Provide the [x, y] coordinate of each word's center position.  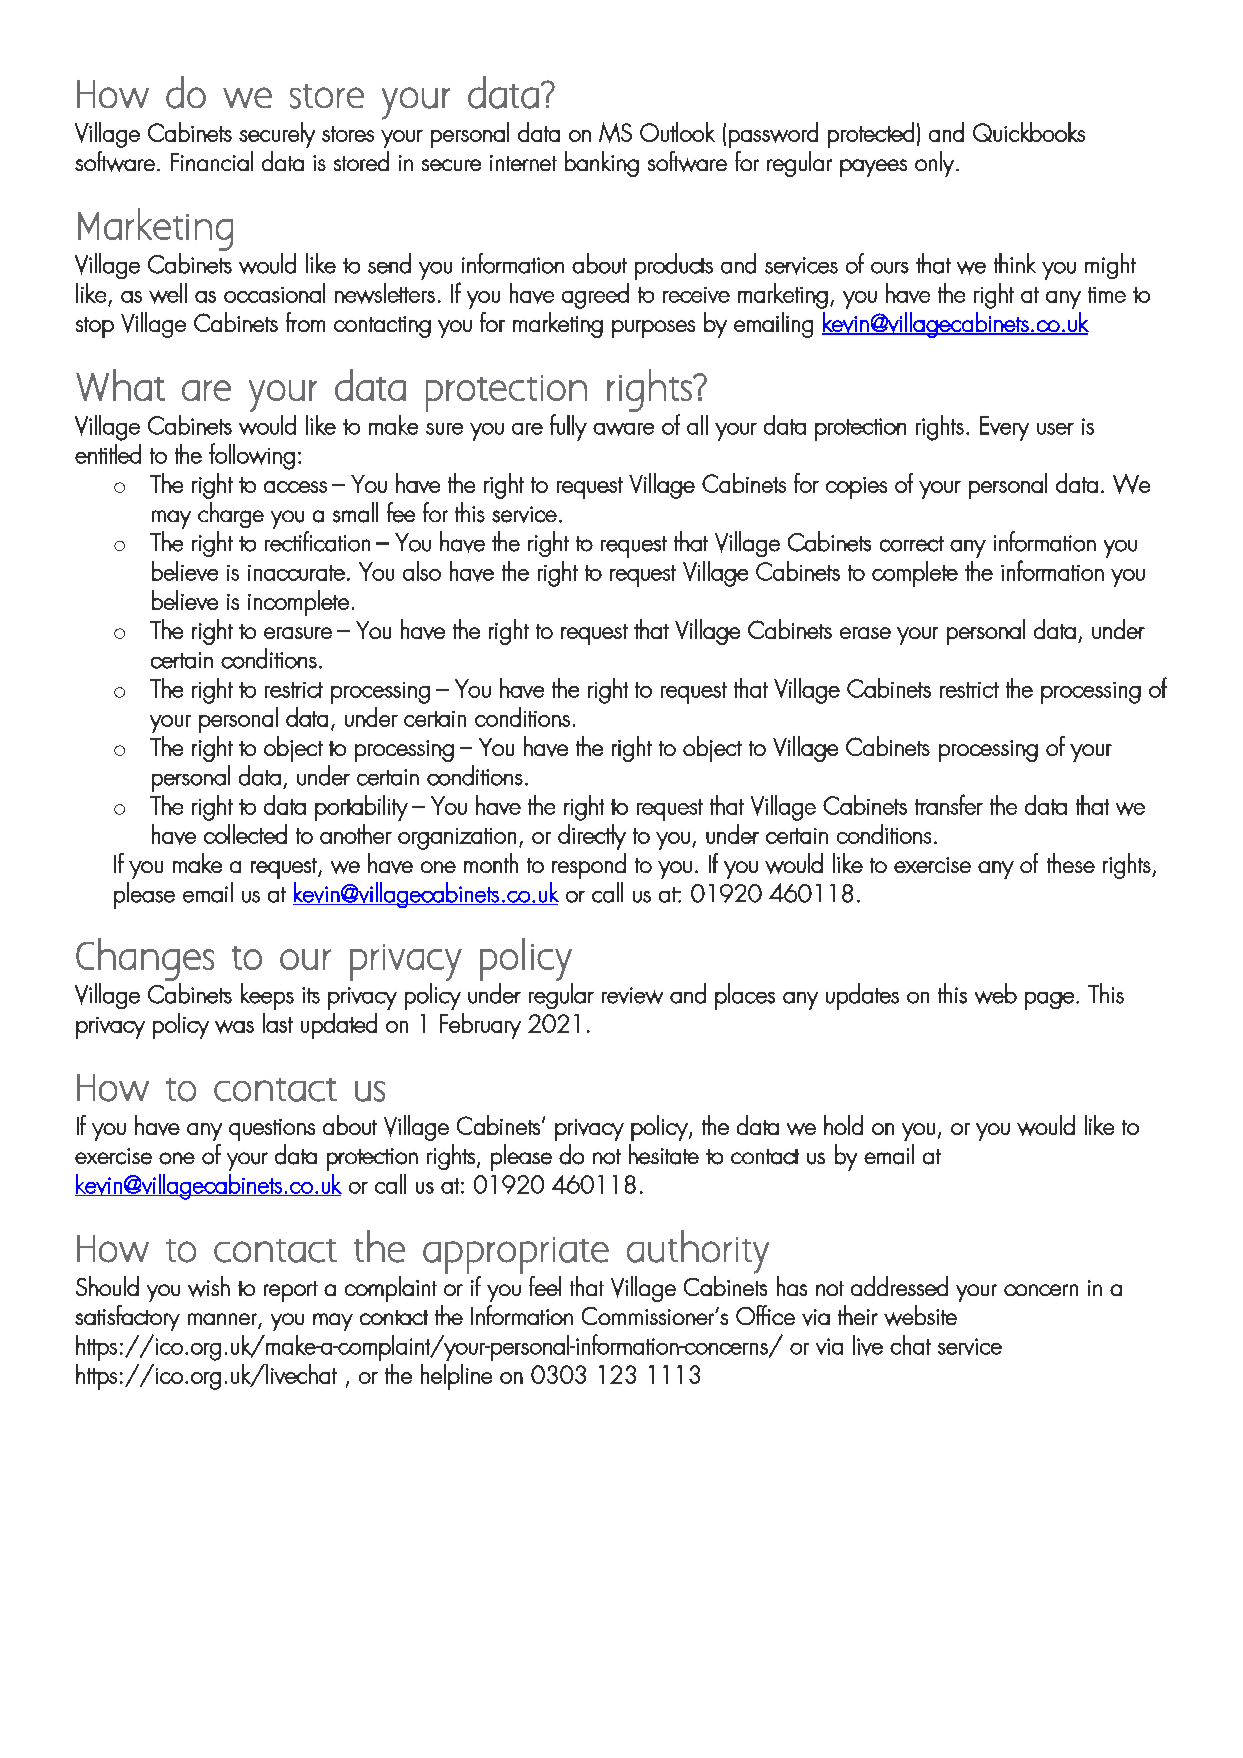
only [934, 164]
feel [545, 1286]
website [920, 1315]
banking [602, 164]
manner [222, 1319]
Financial [212, 161]
